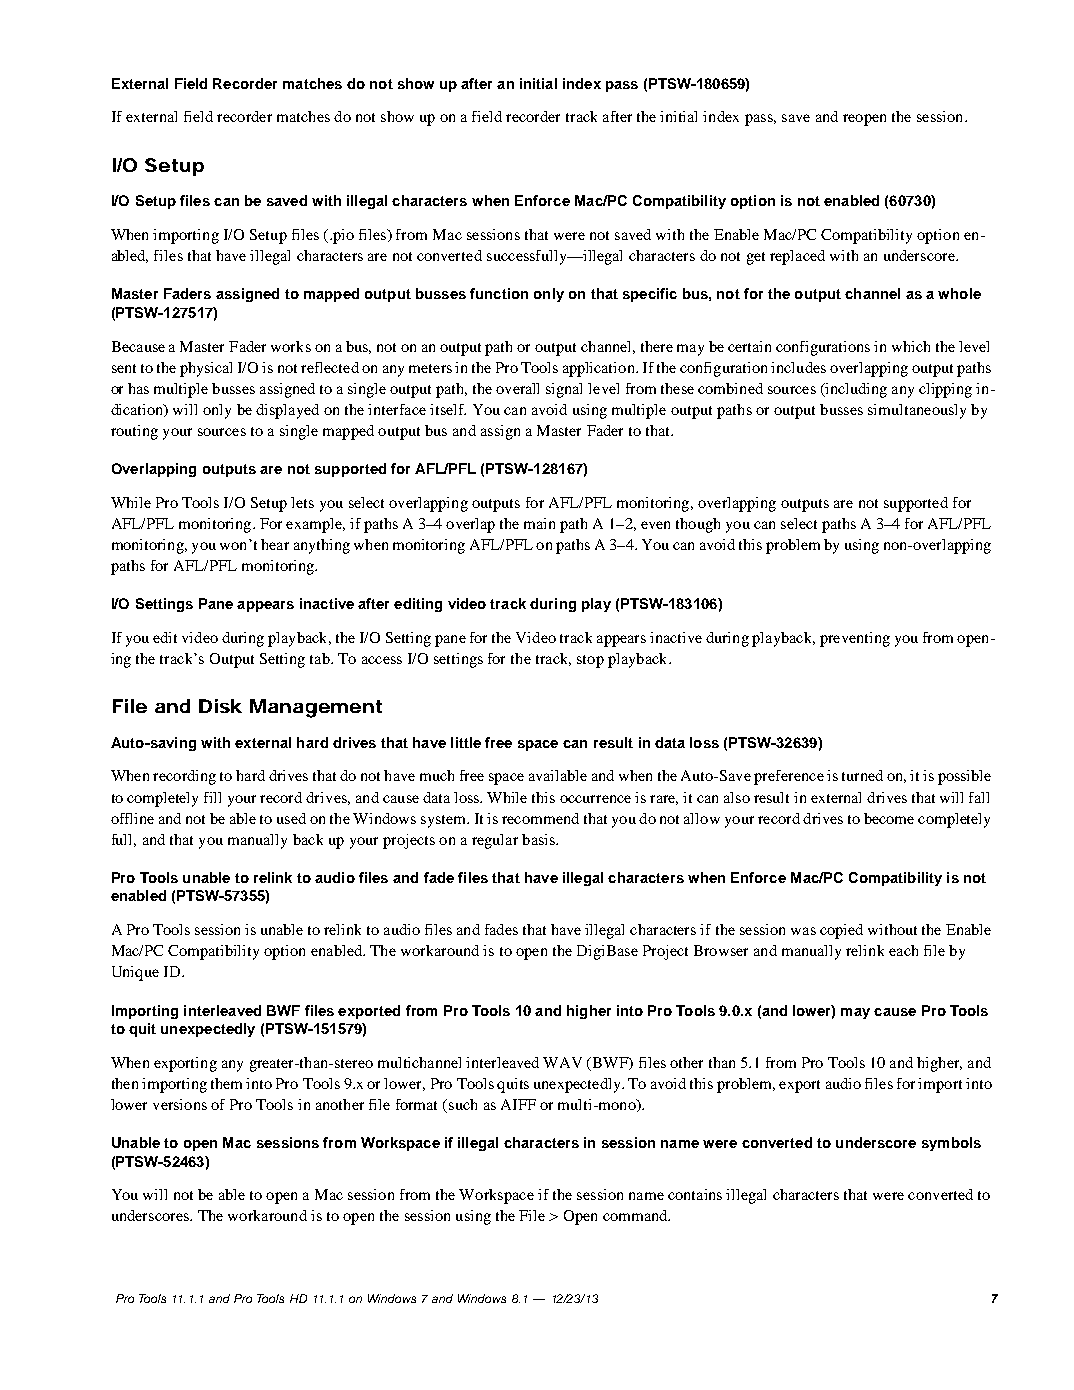 This screenshot has width=1074, height=1390. Describe the element at coordinates (499, 293) in the screenshot. I see `function` at that location.
